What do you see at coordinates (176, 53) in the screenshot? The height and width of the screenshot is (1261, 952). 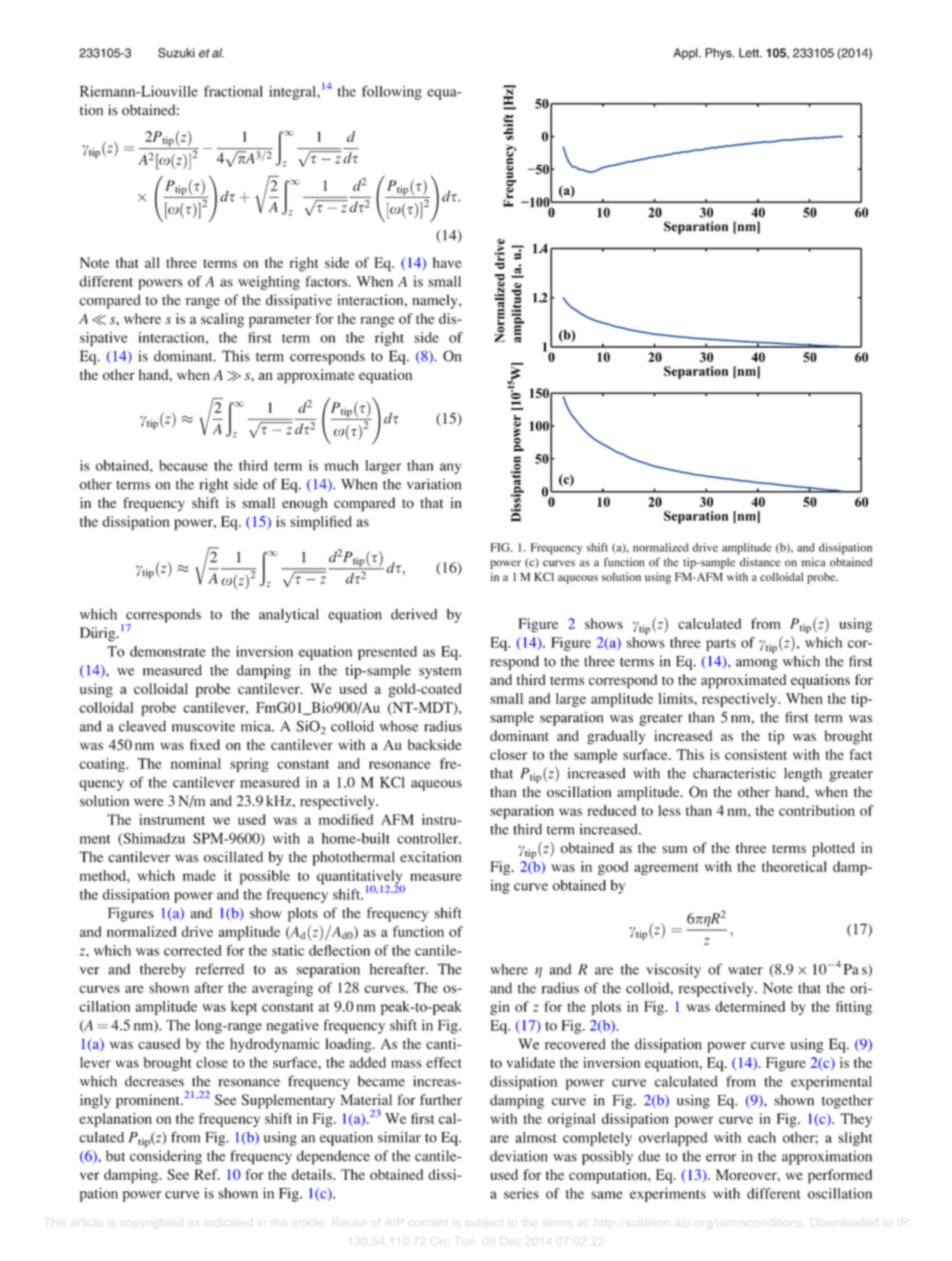 I see `Suzuki` at bounding box center [176, 53].
